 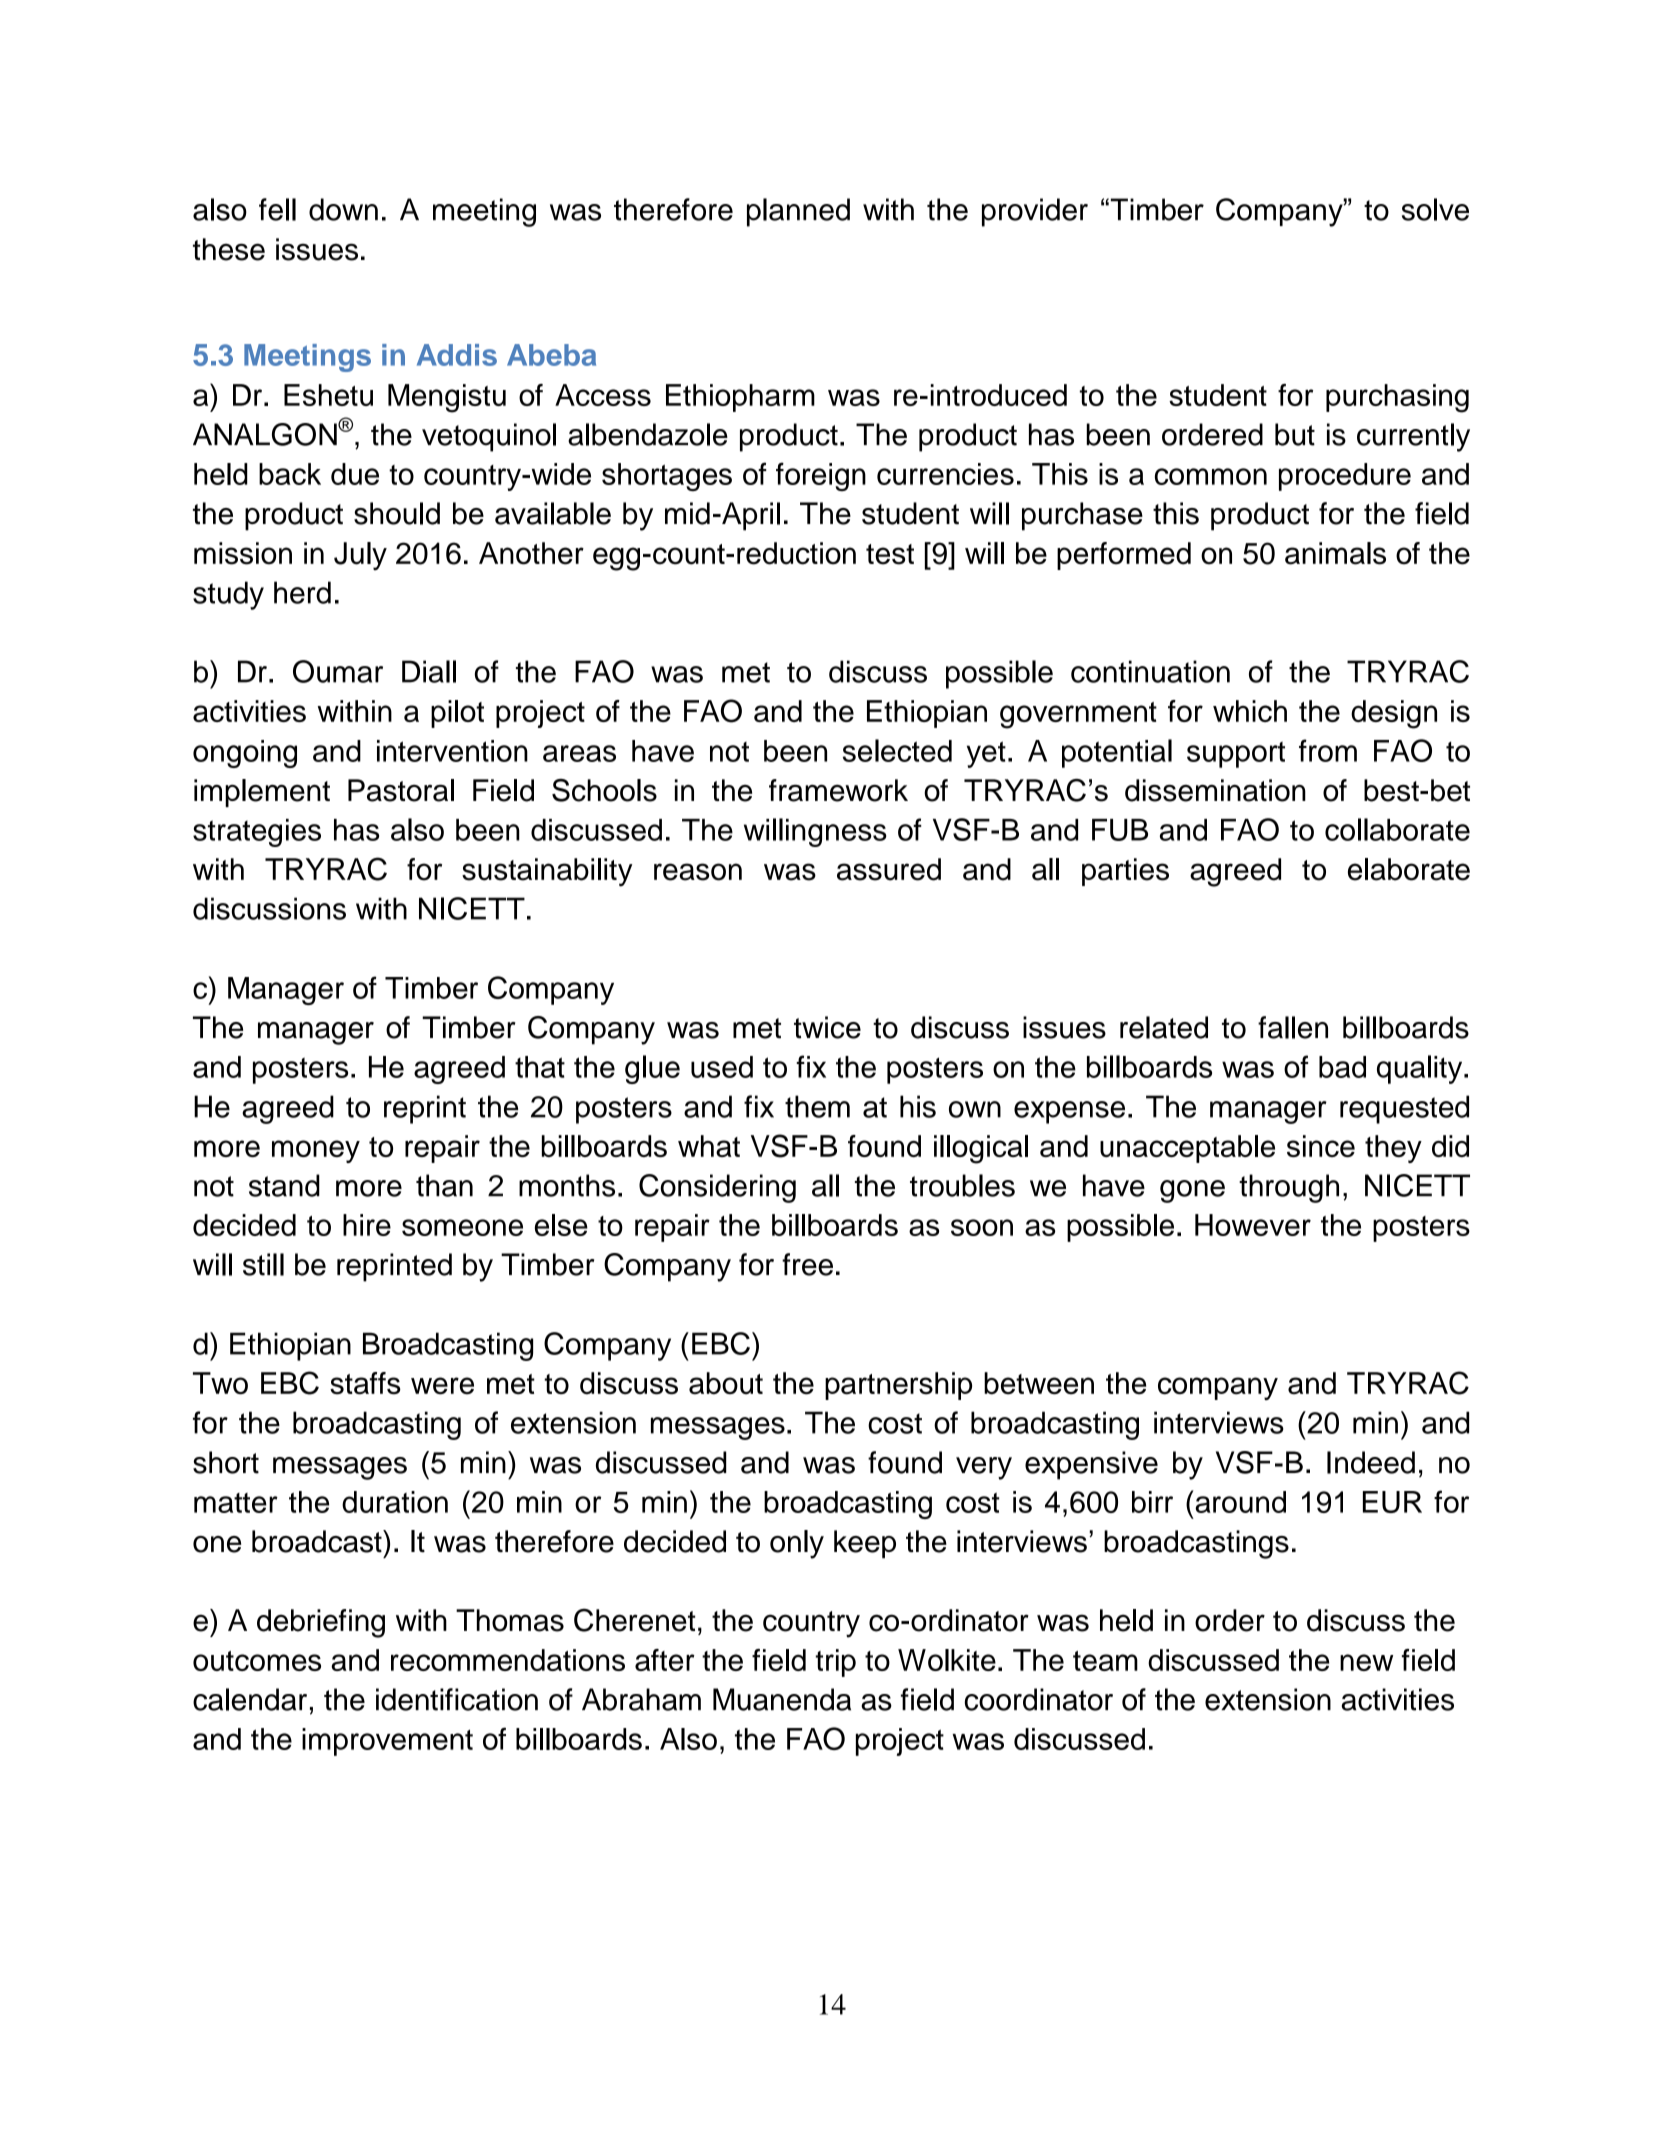 I want to click on improvement, so click(x=387, y=1742).
